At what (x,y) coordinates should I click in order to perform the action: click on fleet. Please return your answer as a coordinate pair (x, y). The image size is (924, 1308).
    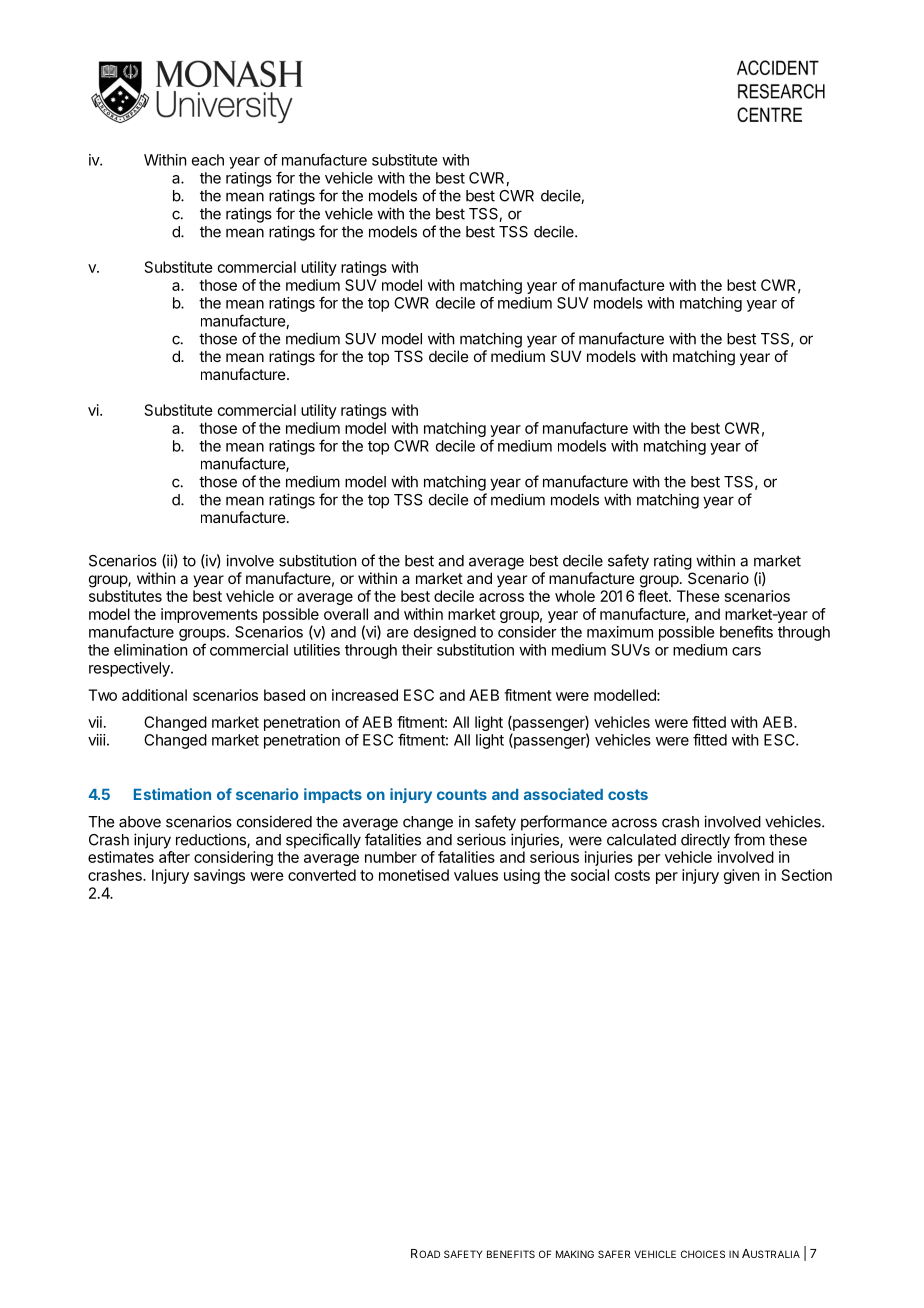
    Looking at the image, I should click on (654, 596).
